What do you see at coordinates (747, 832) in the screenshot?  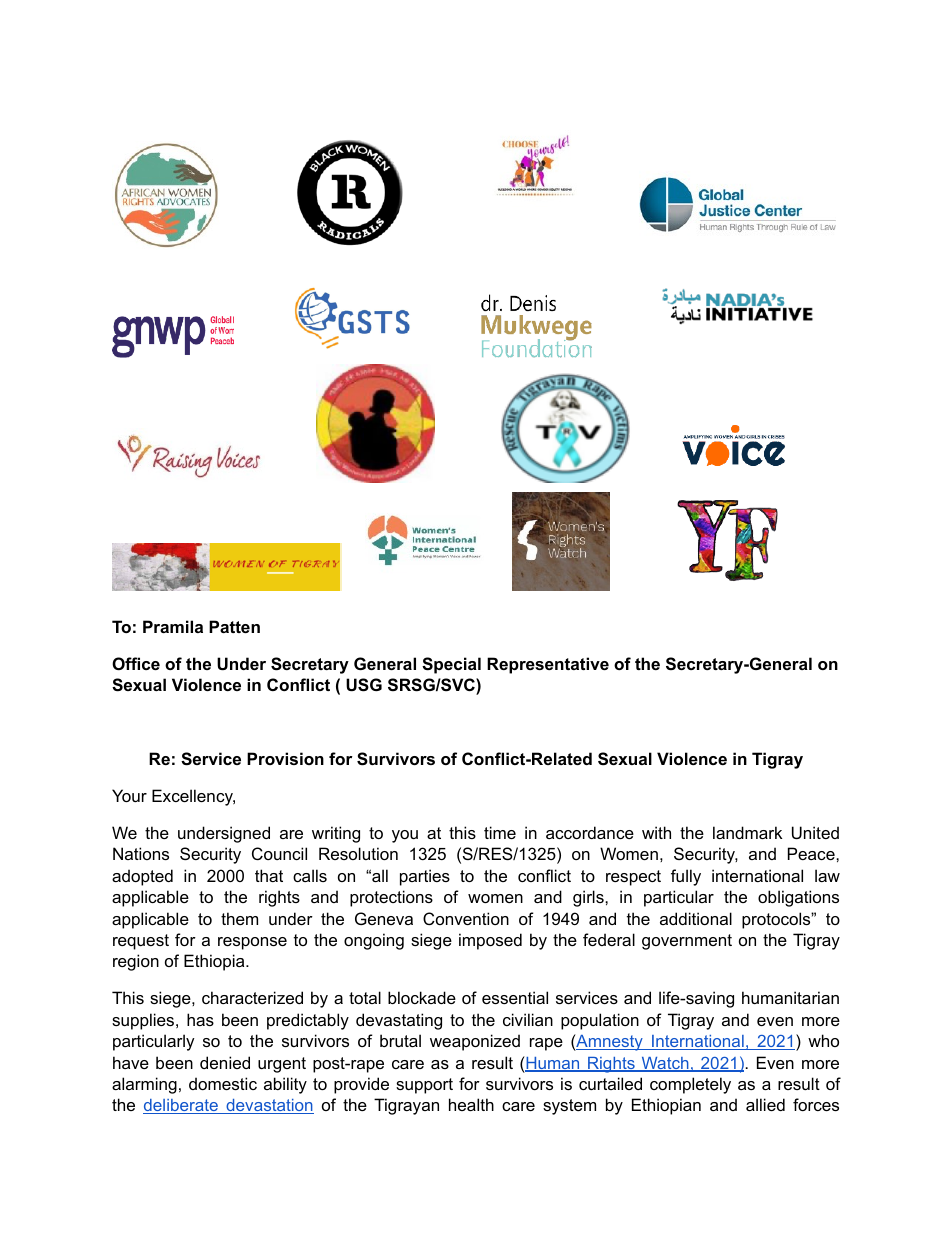 I see `landmark` at bounding box center [747, 832].
